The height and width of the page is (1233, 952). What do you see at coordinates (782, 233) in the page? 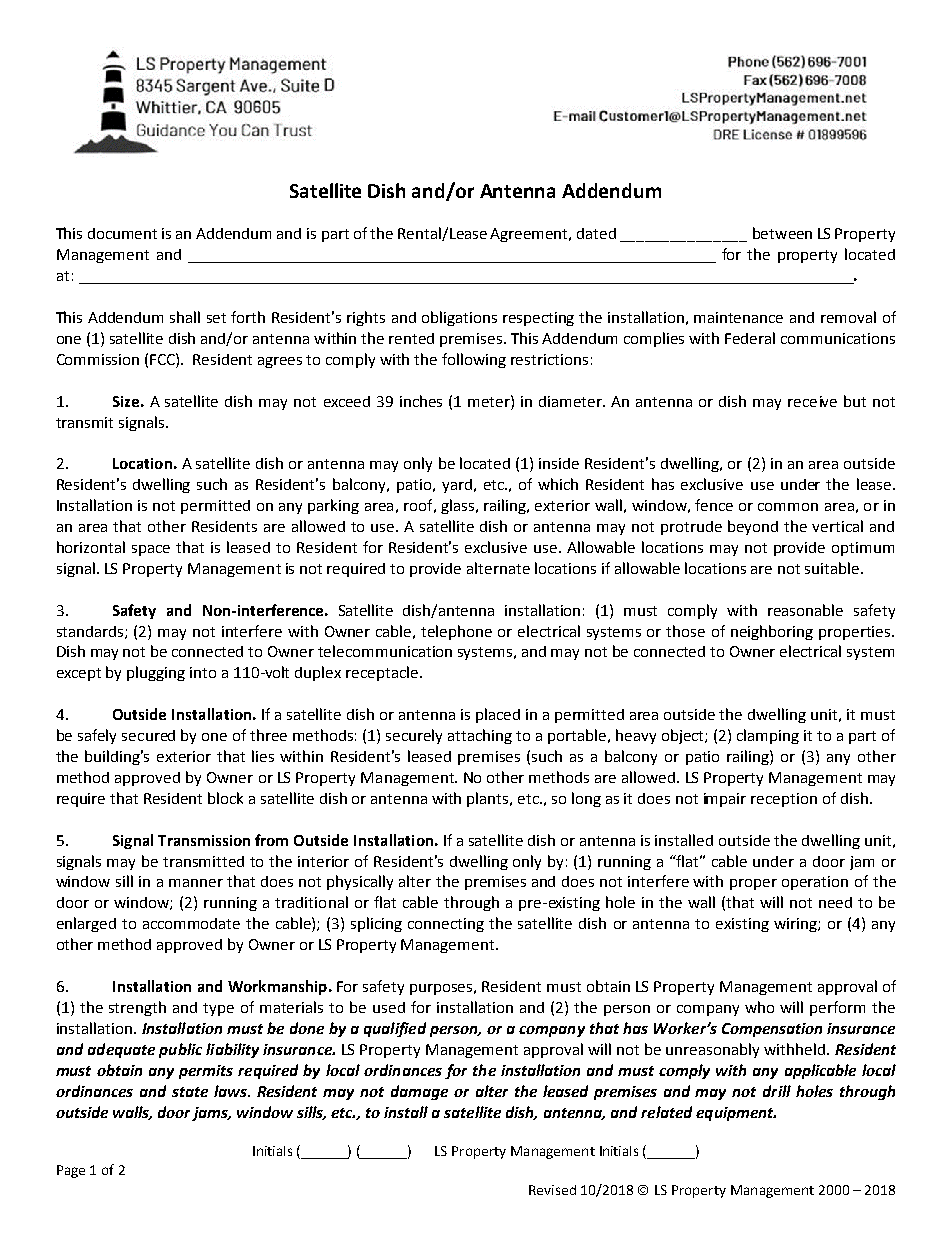
I see `between` at bounding box center [782, 233].
